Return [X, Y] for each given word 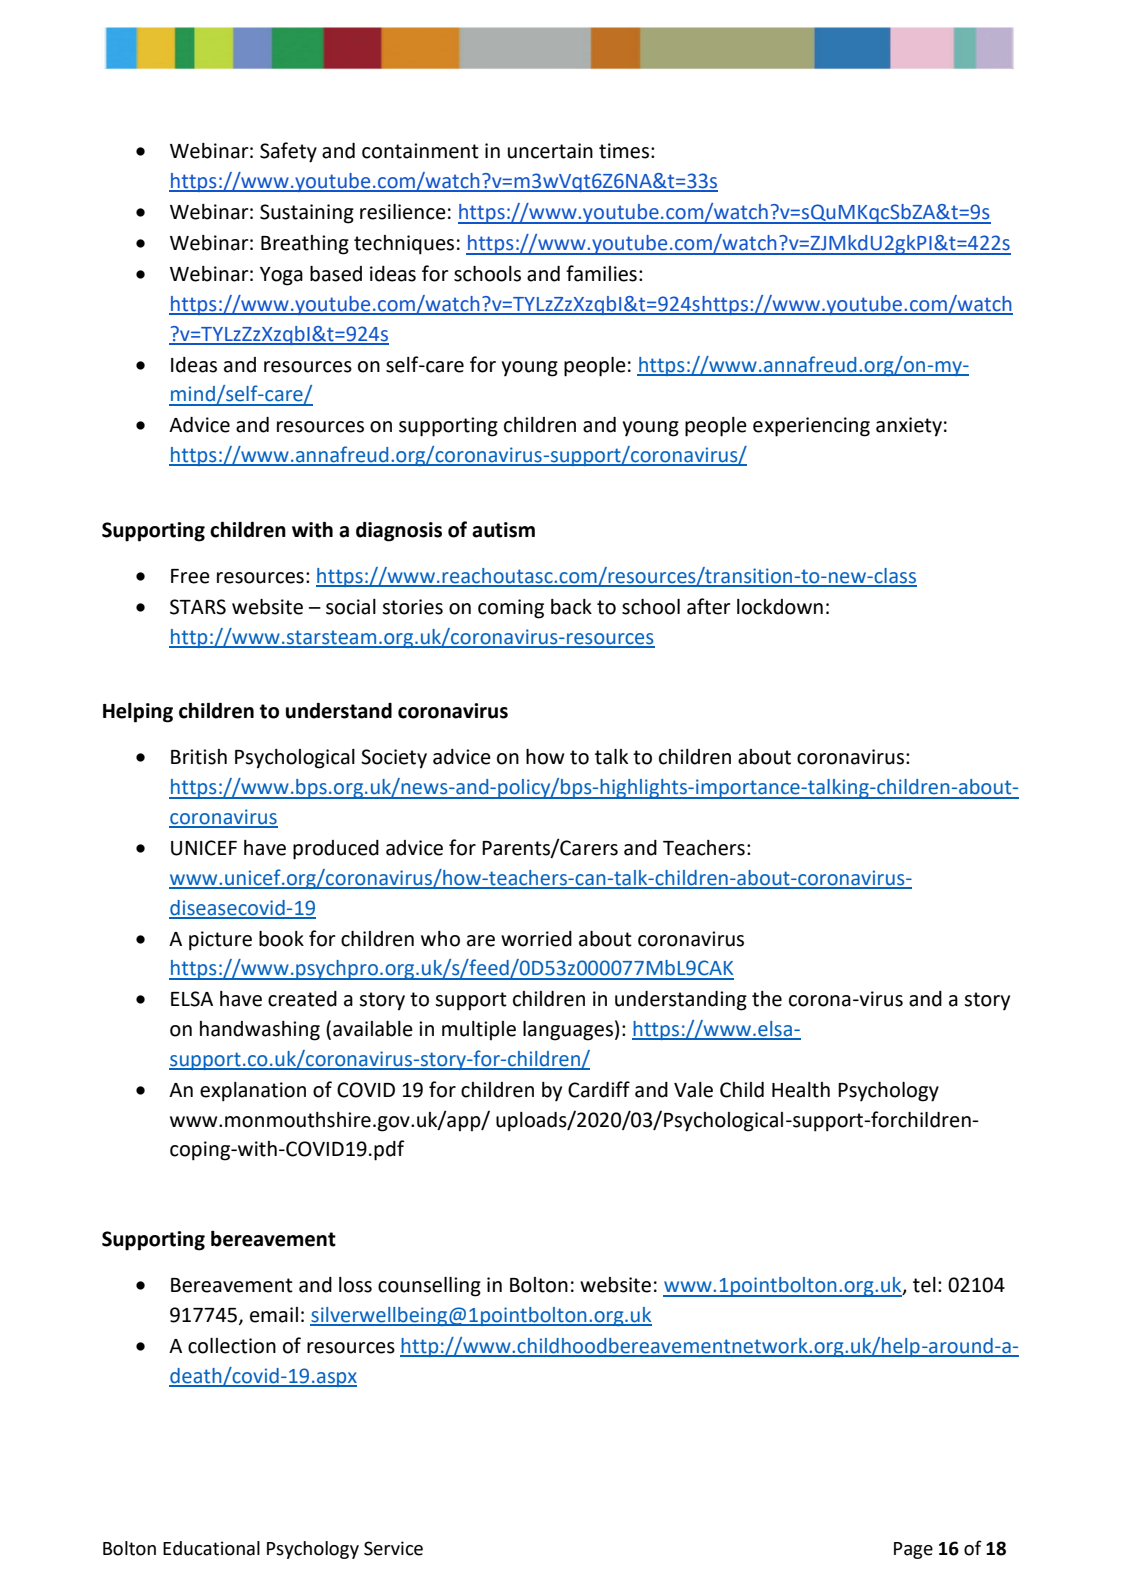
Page [913, 1550]
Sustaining [307, 214]
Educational [211, 1548]
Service [393, 1548]
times [624, 151]
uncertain [550, 151]
